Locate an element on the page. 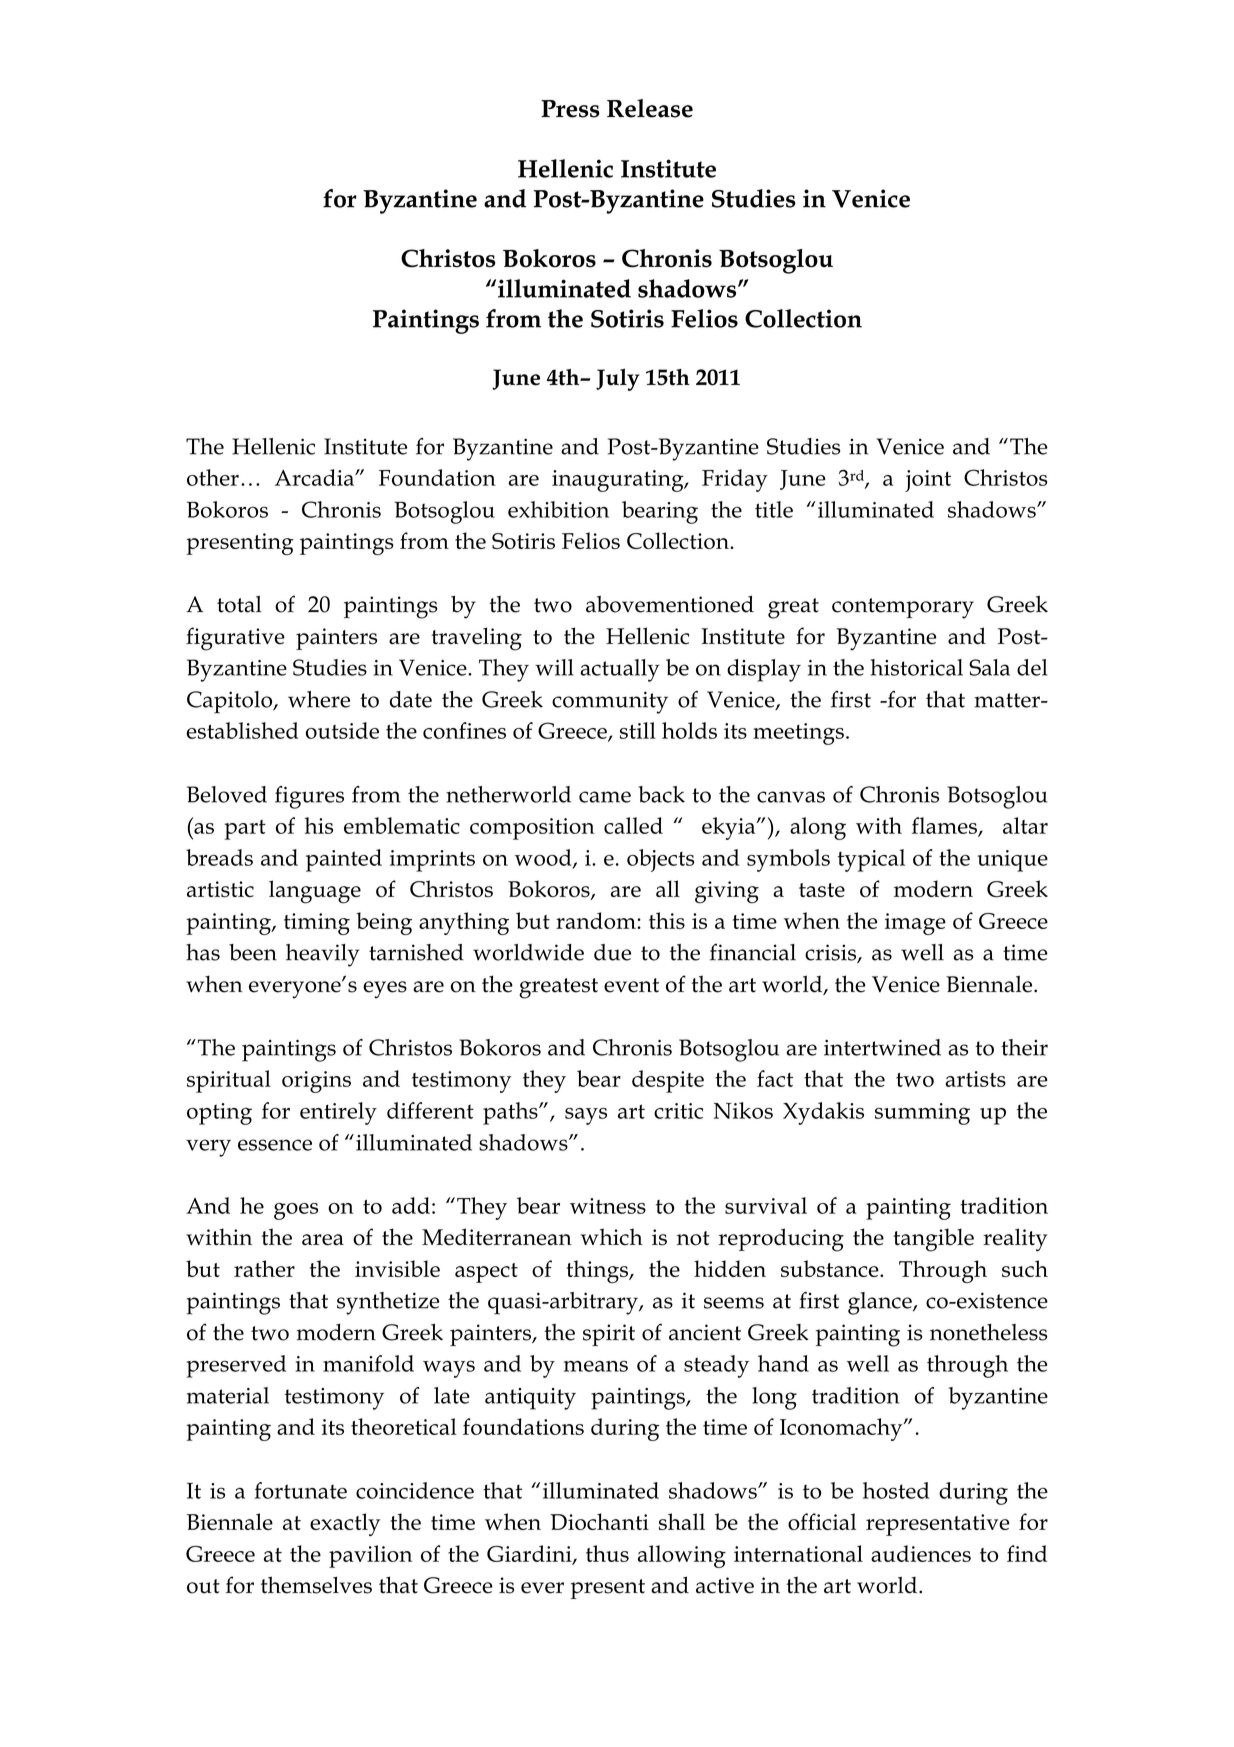 The width and height of the image is (1234, 1747). origins is located at coordinates (316, 1082).
